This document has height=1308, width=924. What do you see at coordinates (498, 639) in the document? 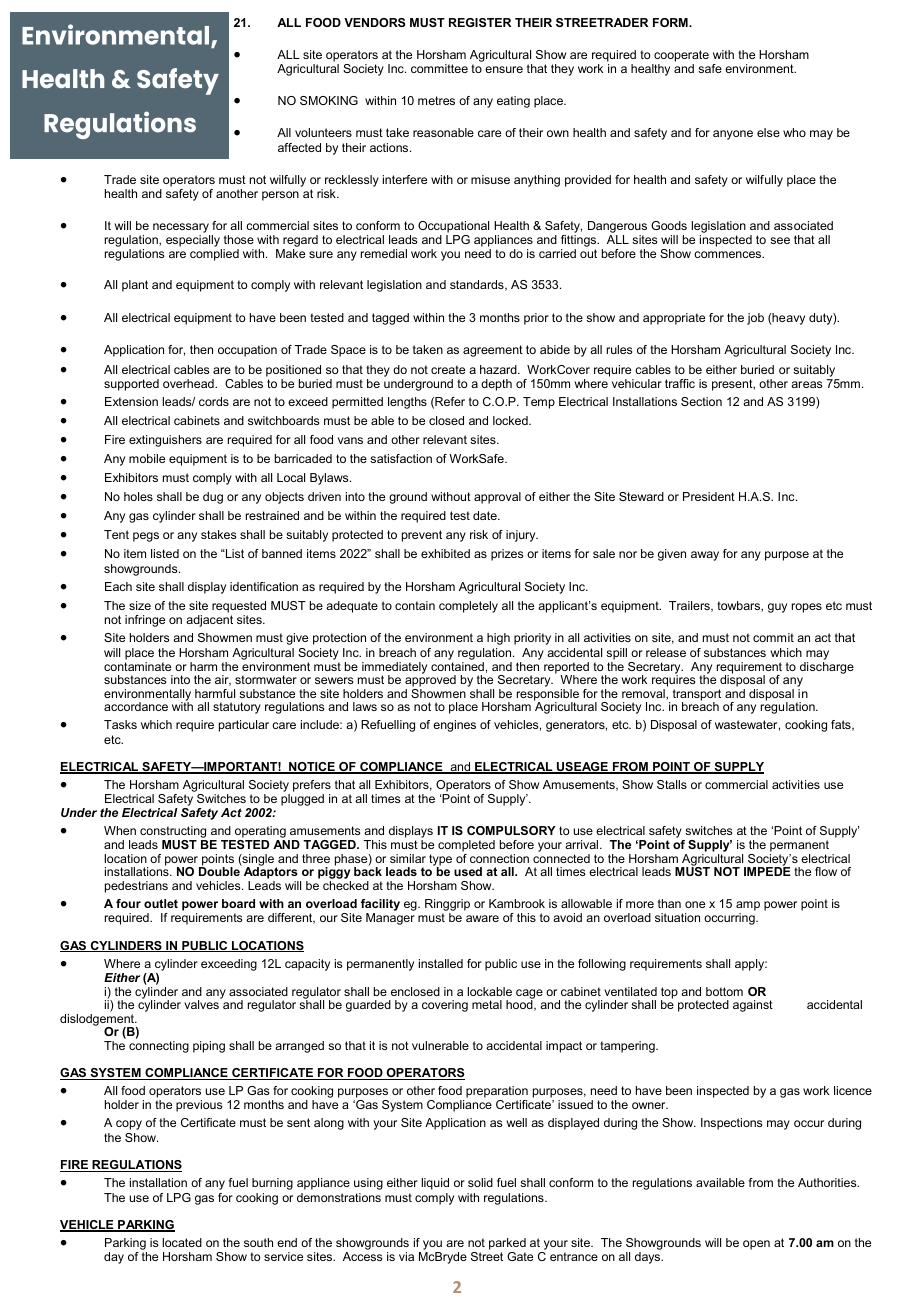
I see `high` at bounding box center [498, 639].
